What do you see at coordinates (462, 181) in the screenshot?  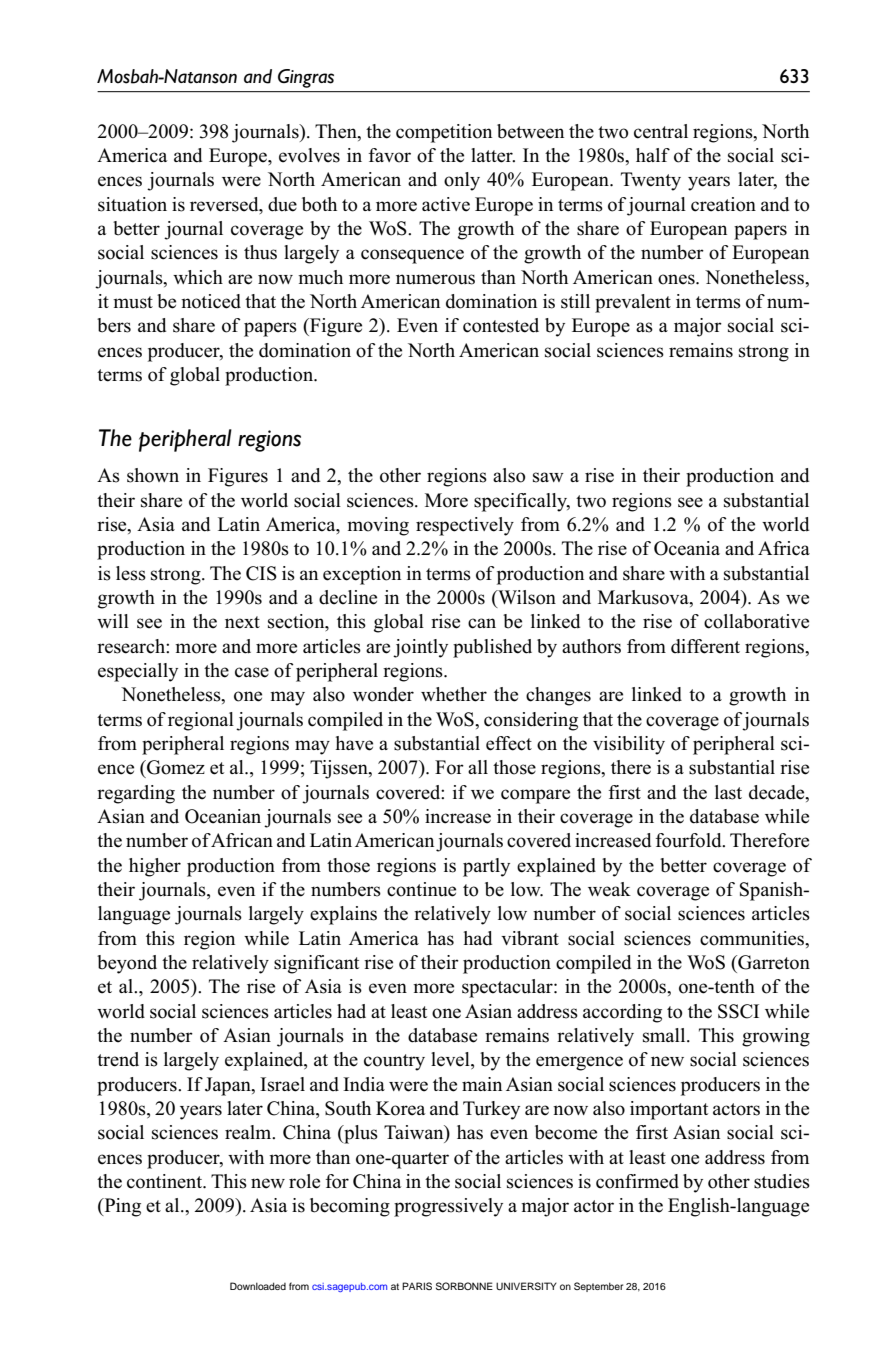 I see `only` at bounding box center [462, 181].
